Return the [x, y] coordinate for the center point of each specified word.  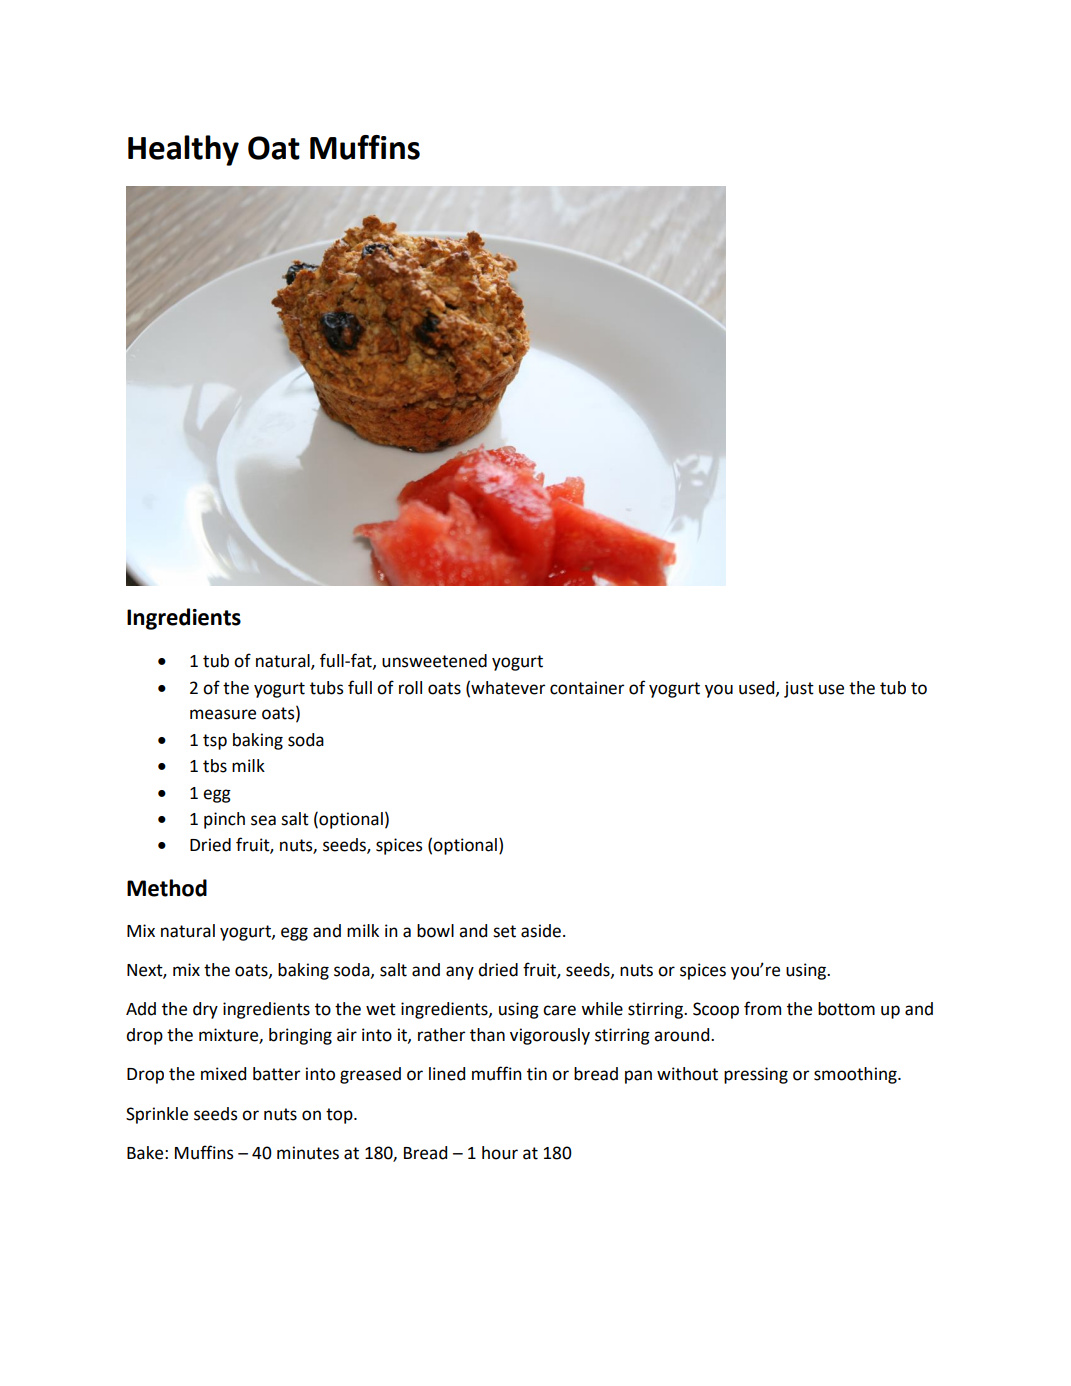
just [799, 689]
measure [223, 714]
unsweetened [434, 661]
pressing [756, 1075]
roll [410, 688]
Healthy [183, 150]
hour [500, 1153]
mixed [223, 1074]
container [587, 688]
